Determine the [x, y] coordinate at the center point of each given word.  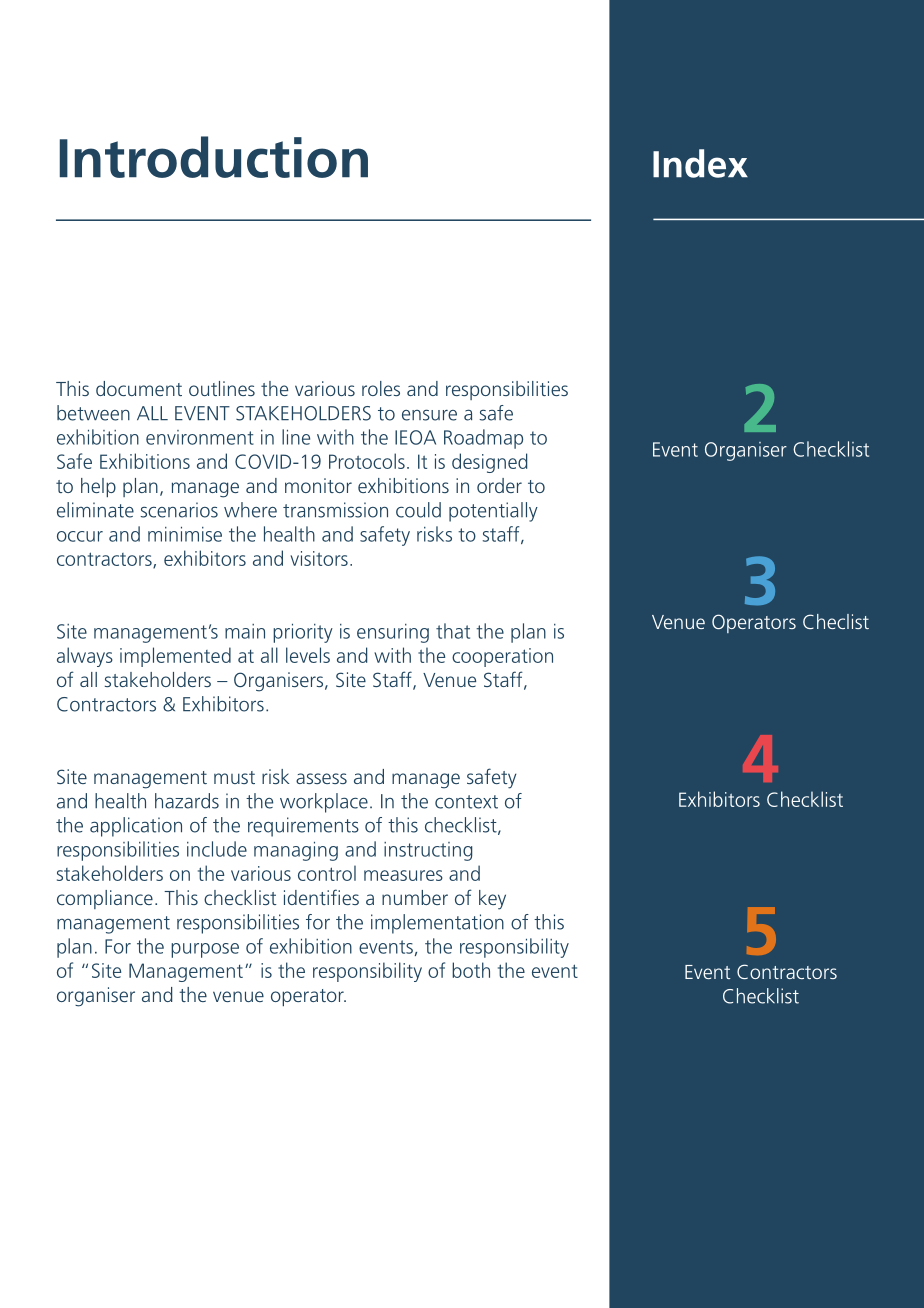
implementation [437, 924]
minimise [185, 534]
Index [700, 163]
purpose [205, 950]
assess [321, 778]
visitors [319, 558]
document [139, 388]
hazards [187, 801]
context [466, 802]
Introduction [214, 157]
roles [381, 388]
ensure [429, 415]
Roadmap [483, 439]
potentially [493, 512]
